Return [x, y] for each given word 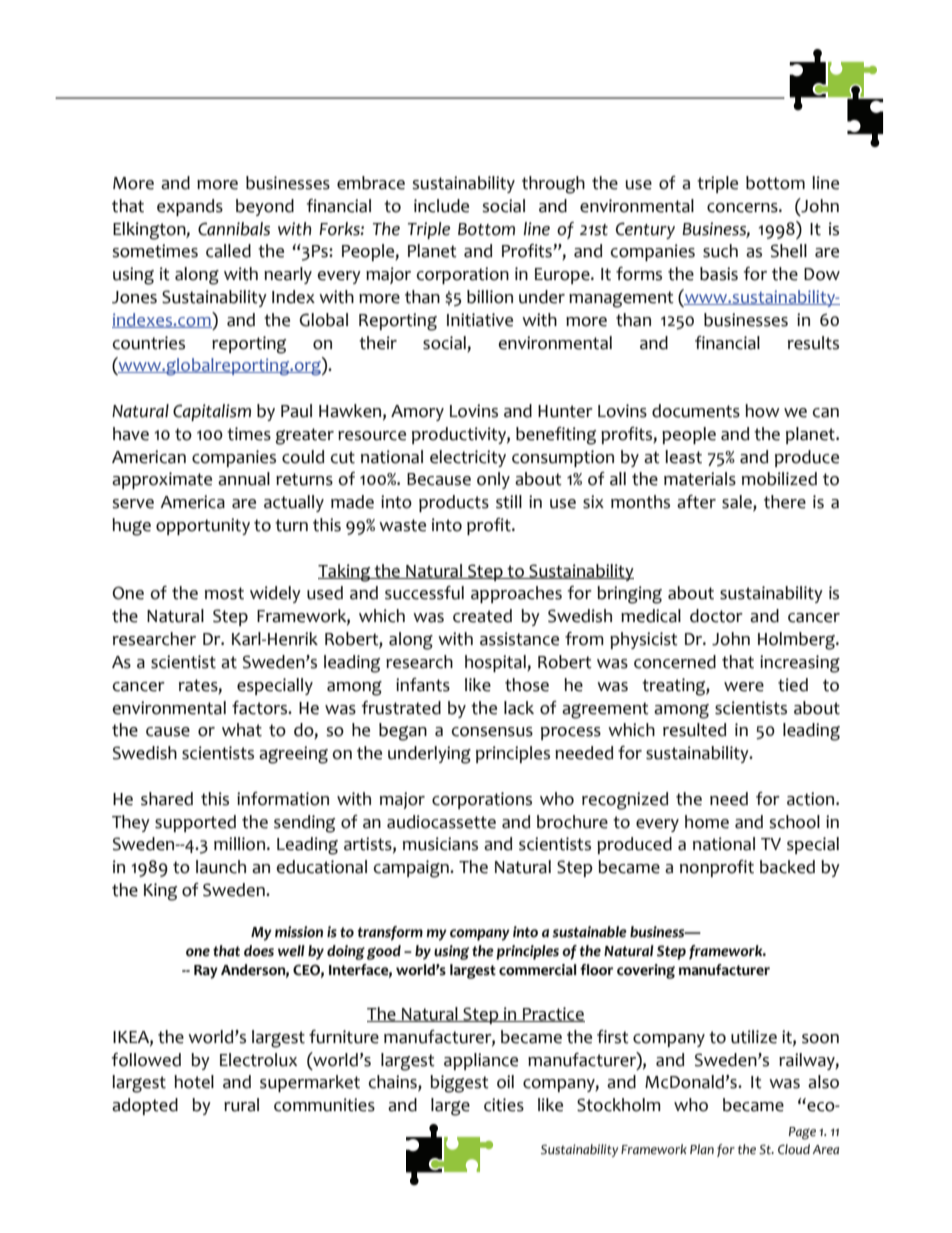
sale [738, 503]
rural [241, 1105]
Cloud [794, 1149]
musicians [440, 844]
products [454, 503]
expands [190, 207]
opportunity [203, 526]
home [707, 822]
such [720, 251]
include [441, 206]
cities [504, 1105]
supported [195, 823]
